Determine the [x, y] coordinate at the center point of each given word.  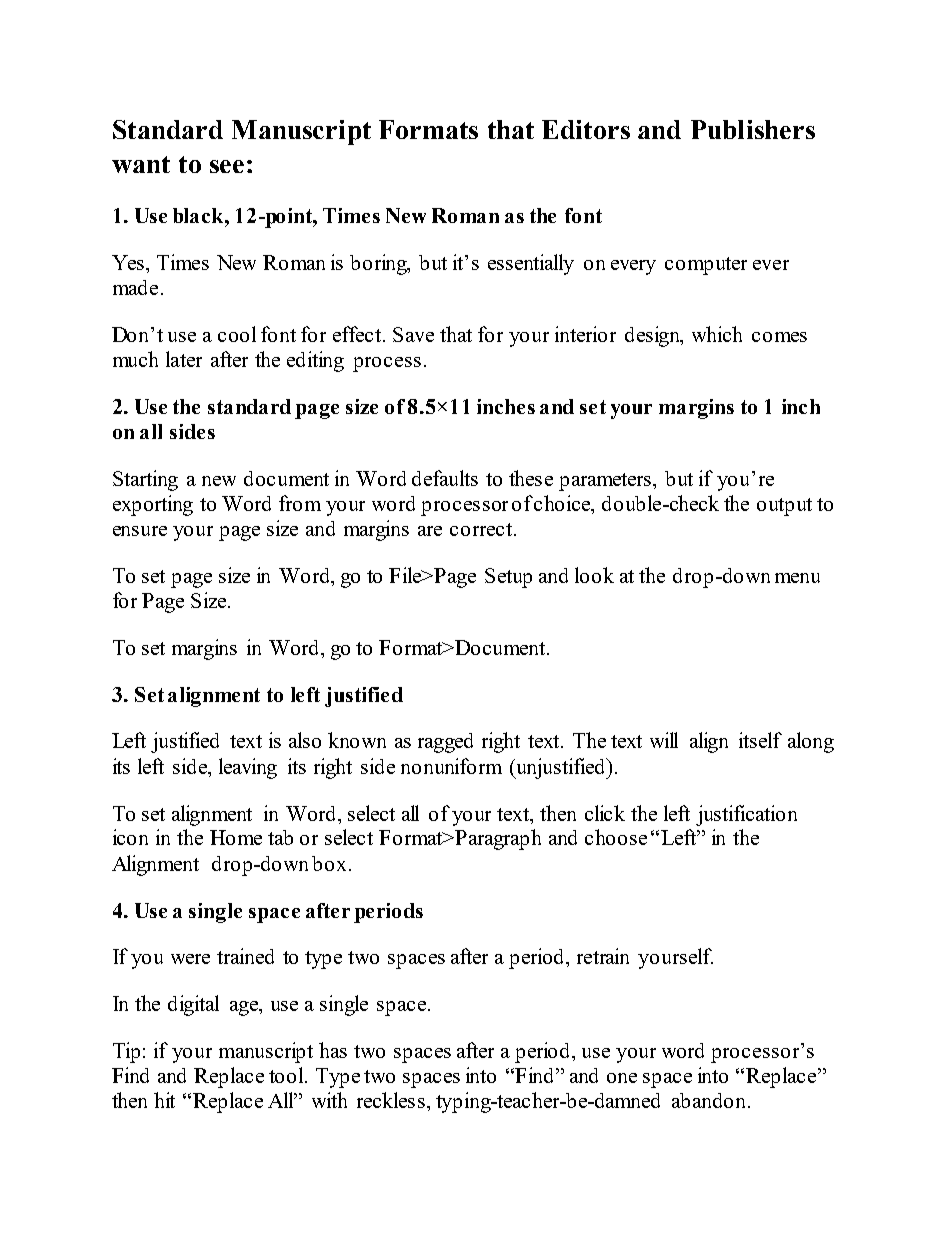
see [227, 166]
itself [760, 740]
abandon [711, 1100]
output [784, 507]
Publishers [753, 129]
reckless [391, 1100]
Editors [586, 129]
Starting [145, 480]
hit [164, 1100]
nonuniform [451, 766]
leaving [248, 768]
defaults [445, 478]
